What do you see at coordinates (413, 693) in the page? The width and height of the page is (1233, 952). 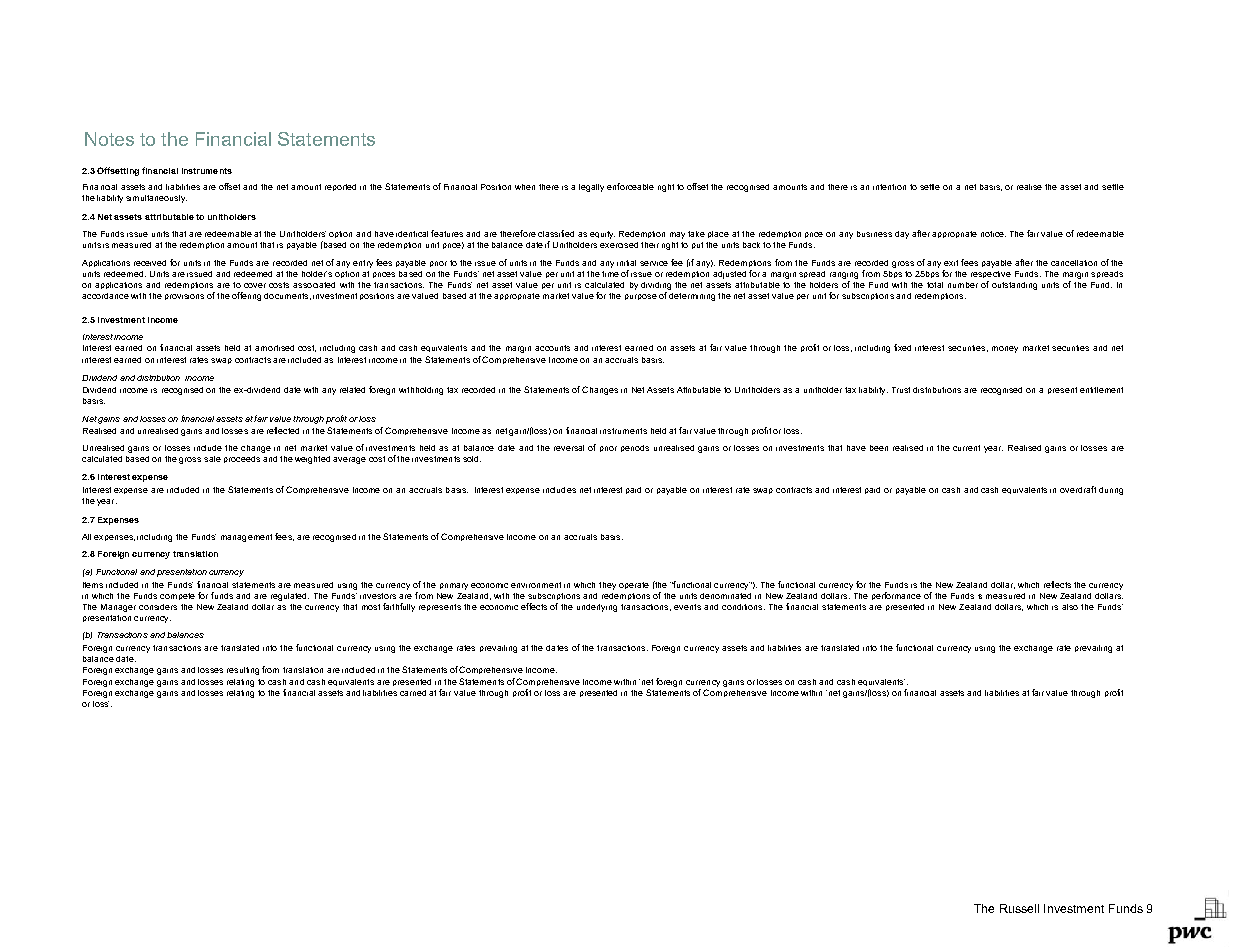 I see `carried` at bounding box center [413, 693].
